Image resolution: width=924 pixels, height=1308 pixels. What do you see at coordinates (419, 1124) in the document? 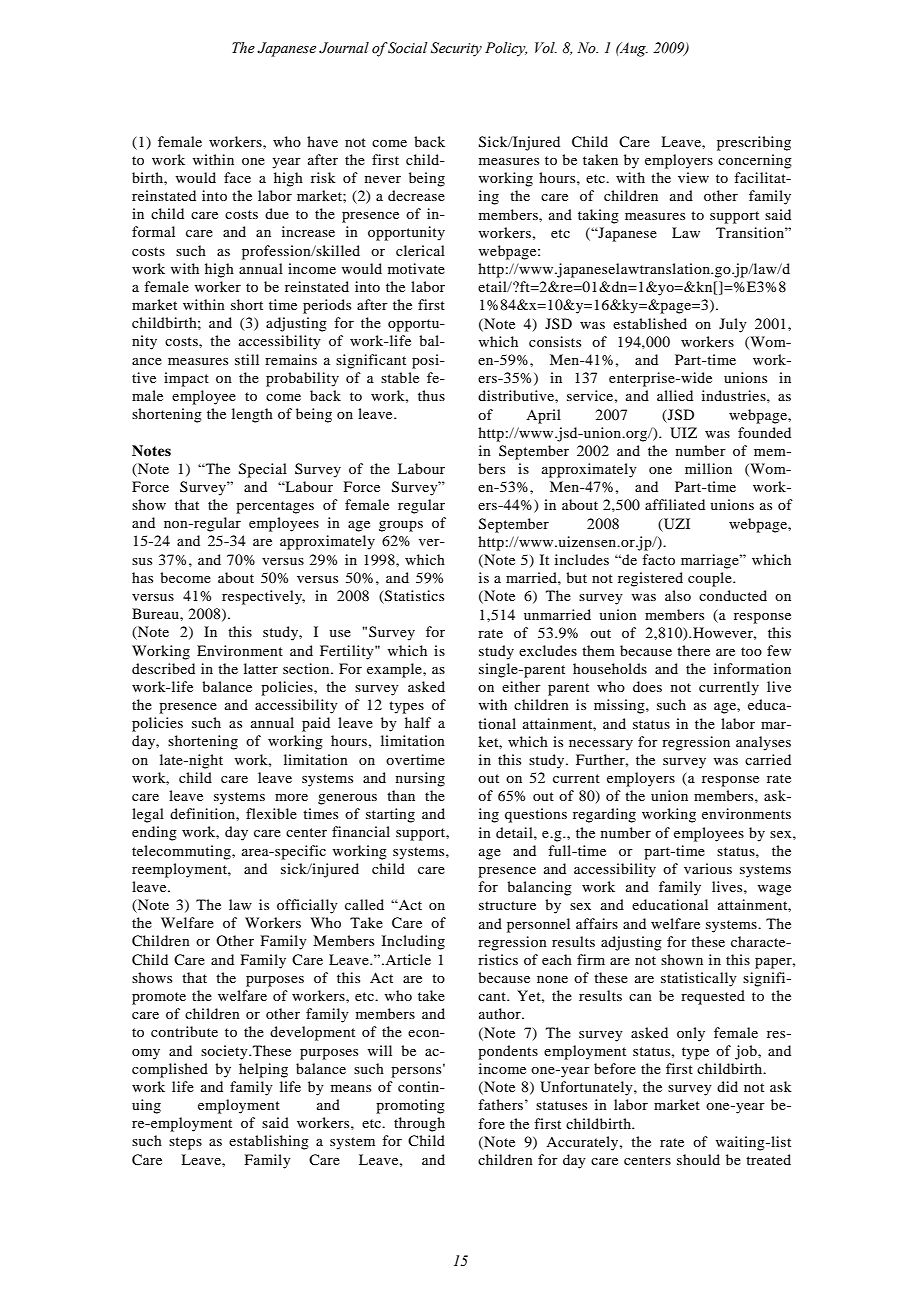
I see `through` at bounding box center [419, 1124].
